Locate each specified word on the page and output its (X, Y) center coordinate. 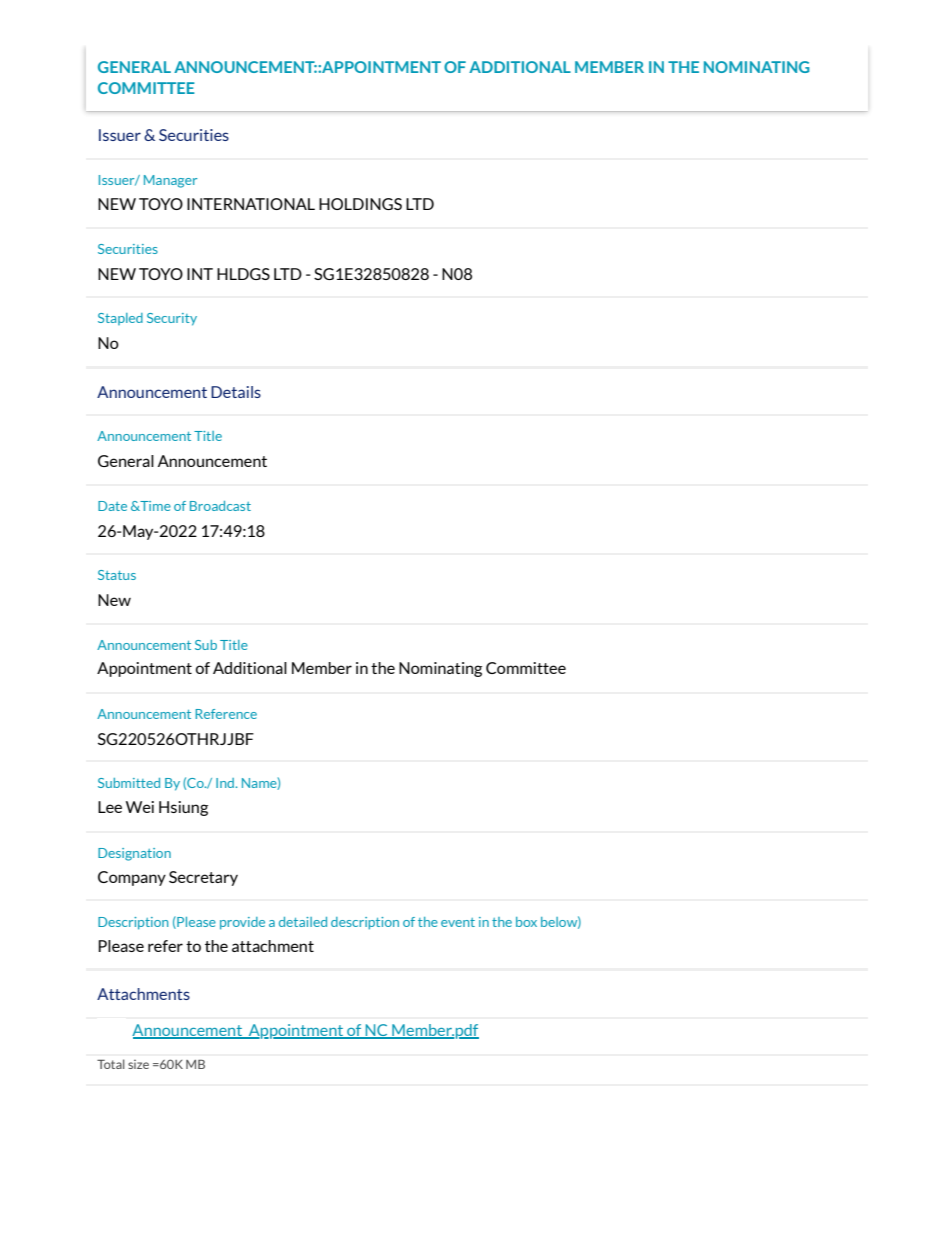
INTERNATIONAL (251, 204)
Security (172, 319)
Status (117, 575)
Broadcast (220, 506)
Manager (170, 181)
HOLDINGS (360, 204)
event (458, 922)
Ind (226, 783)
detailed (303, 922)
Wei (140, 807)
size (138, 1064)
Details (236, 392)
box (526, 922)
